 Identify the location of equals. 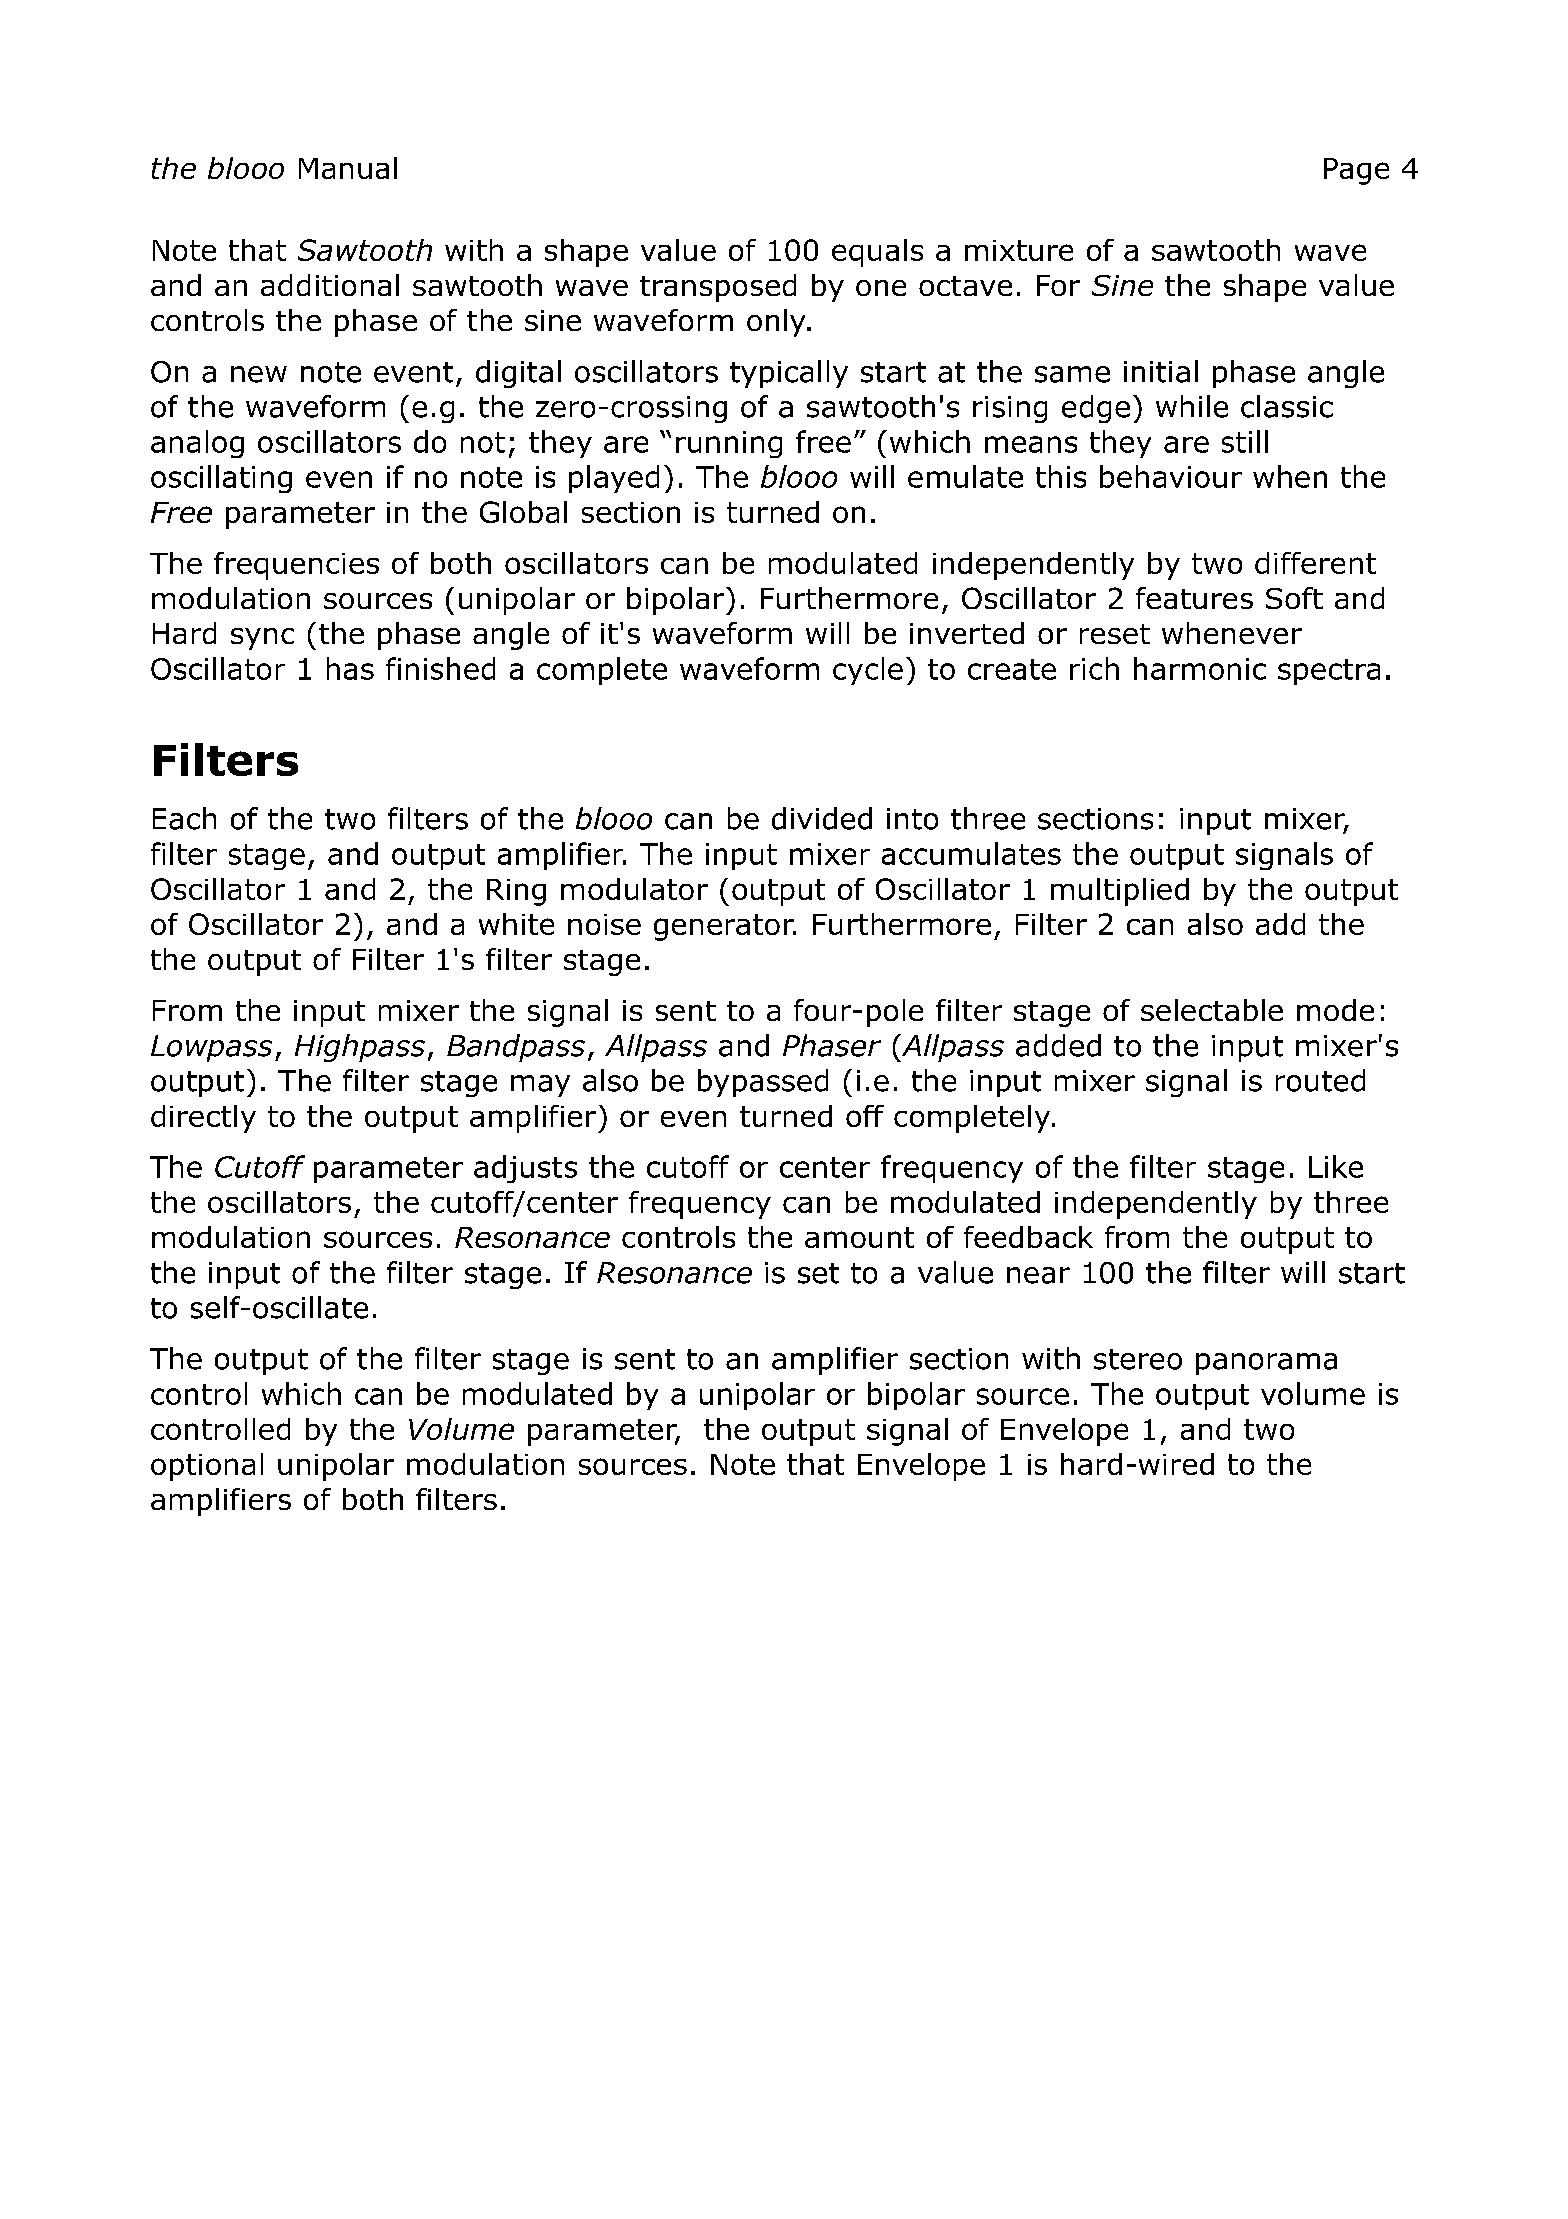
(877, 253).
